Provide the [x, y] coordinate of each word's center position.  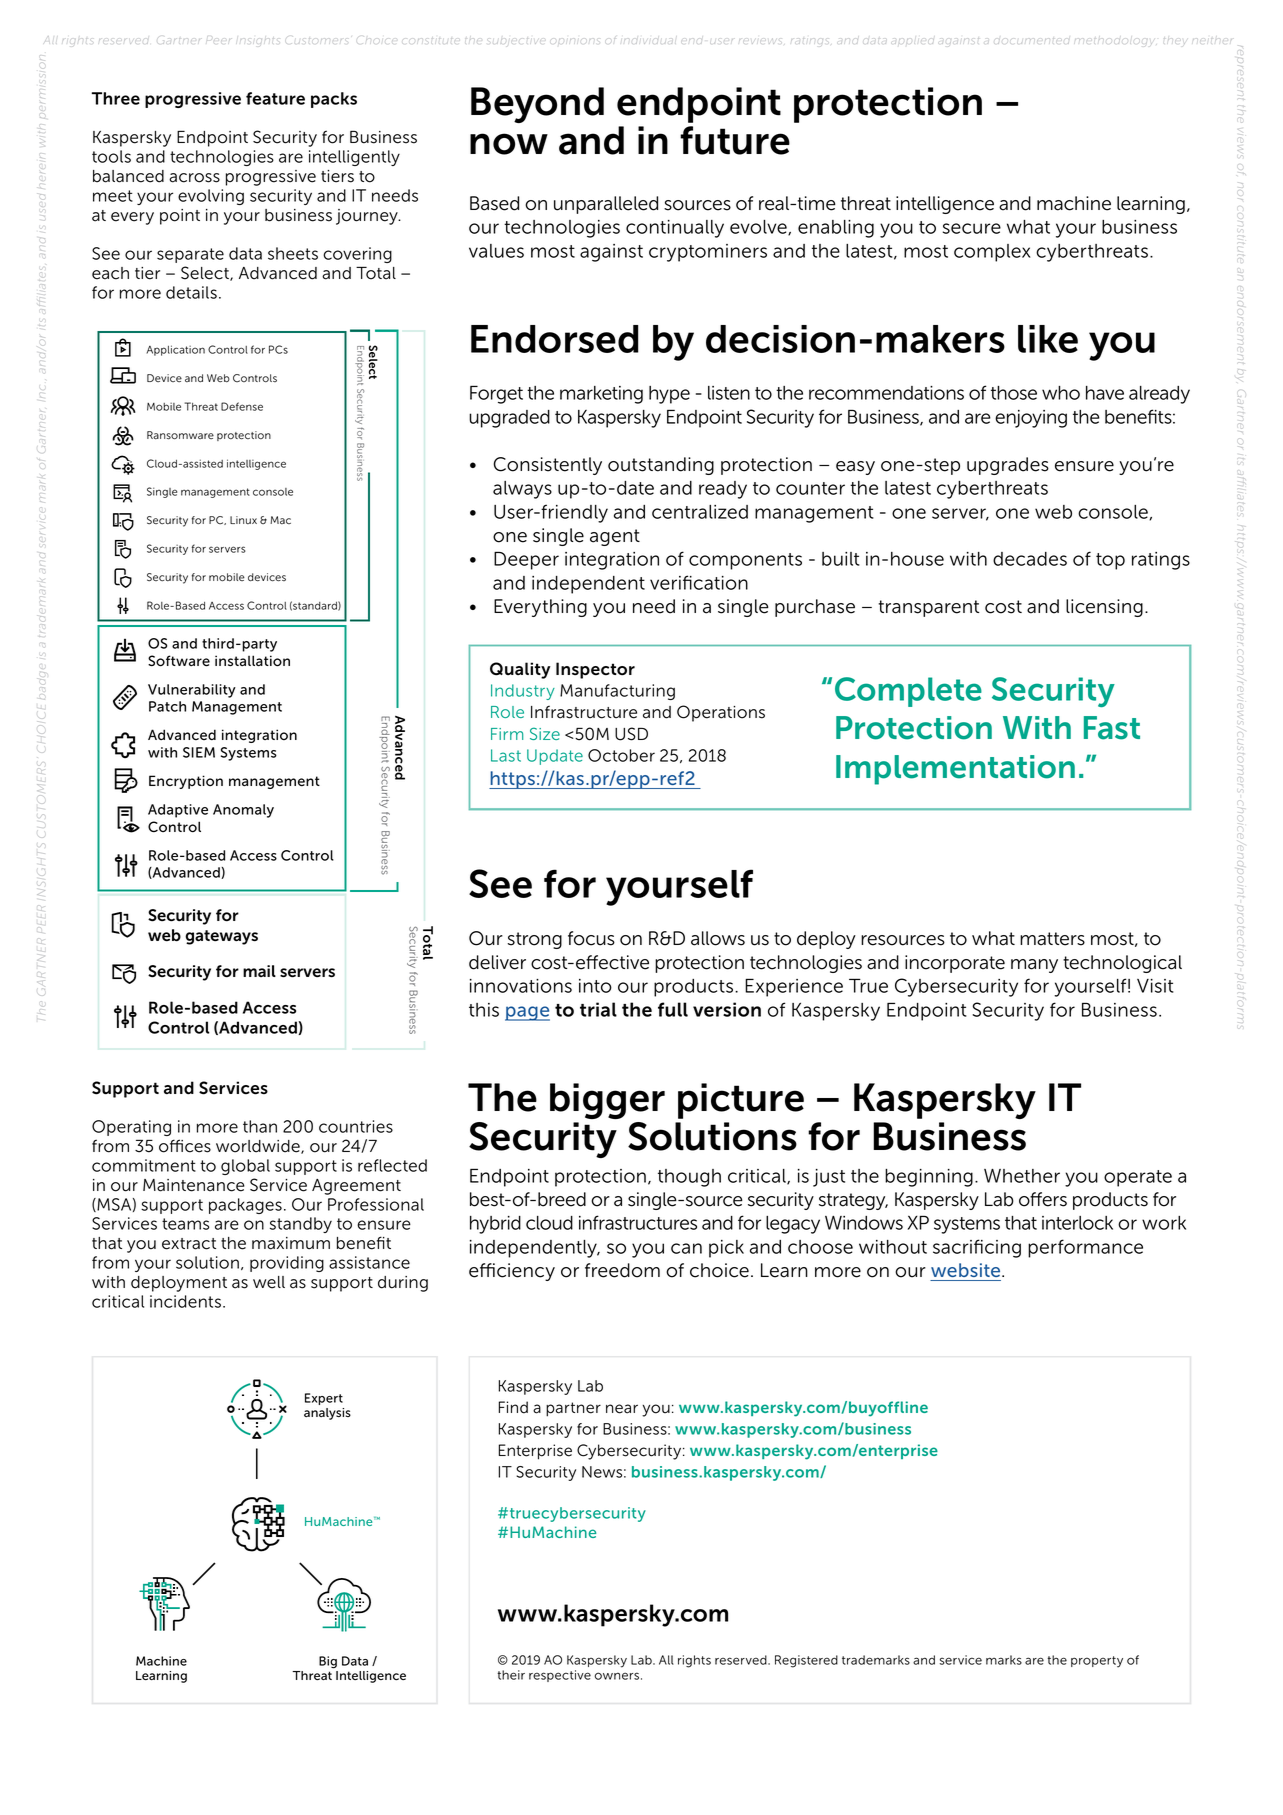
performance [1085, 1248]
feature [275, 98]
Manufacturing [617, 692]
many [1034, 966]
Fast [1112, 728]
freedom [622, 1270]
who [1061, 393]
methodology [1113, 41]
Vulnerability [192, 691]
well [269, 1282]
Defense [242, 406]
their [511, 1675]
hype [669, 395]
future [735, 140]
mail [259, 971]
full [673, 1009]
